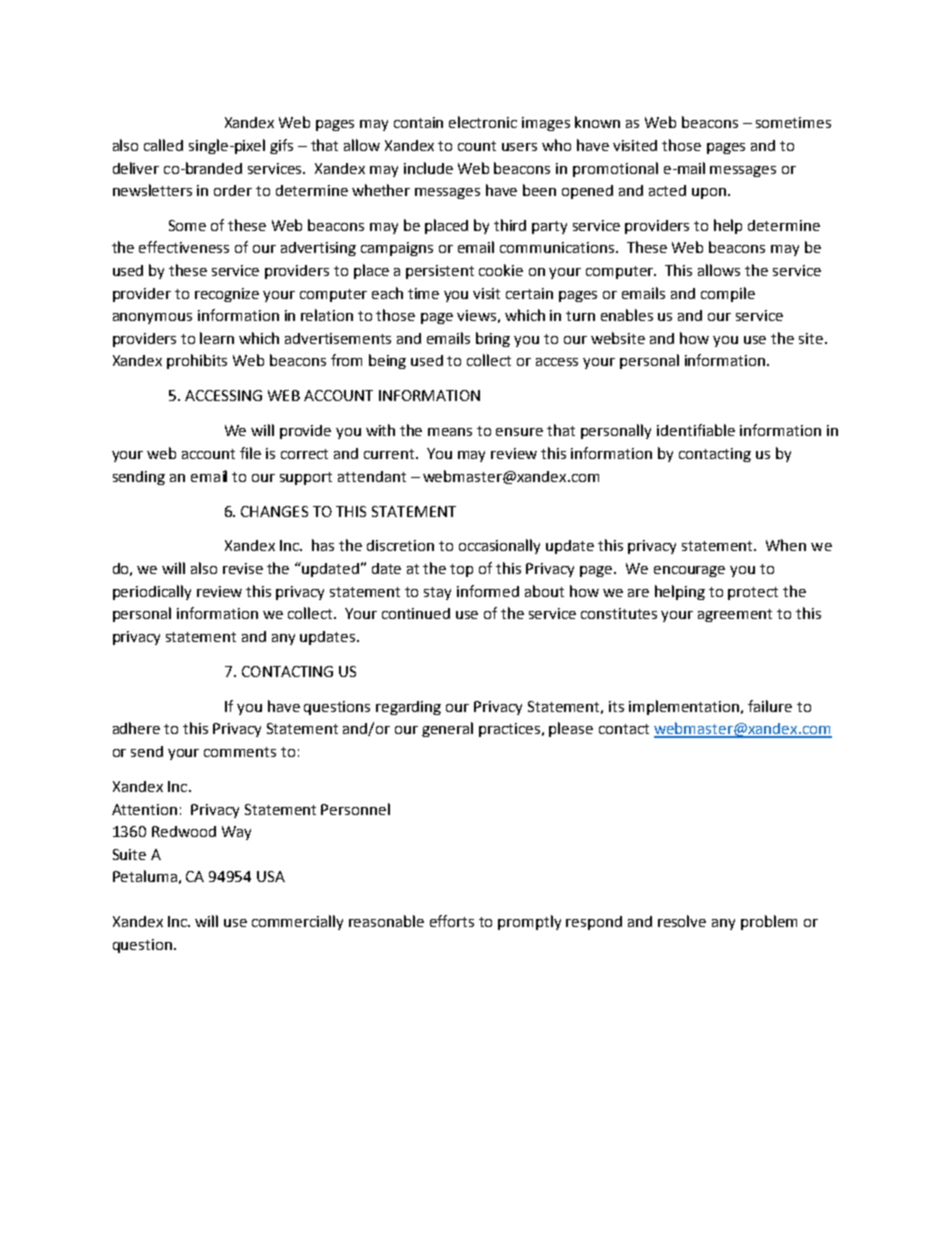 Image resolution: width=952 pixels, height=1233 pixels. What do you see at coordinates (437, 593) in the image?
I see `stay` at bounding box center [437, 593].
